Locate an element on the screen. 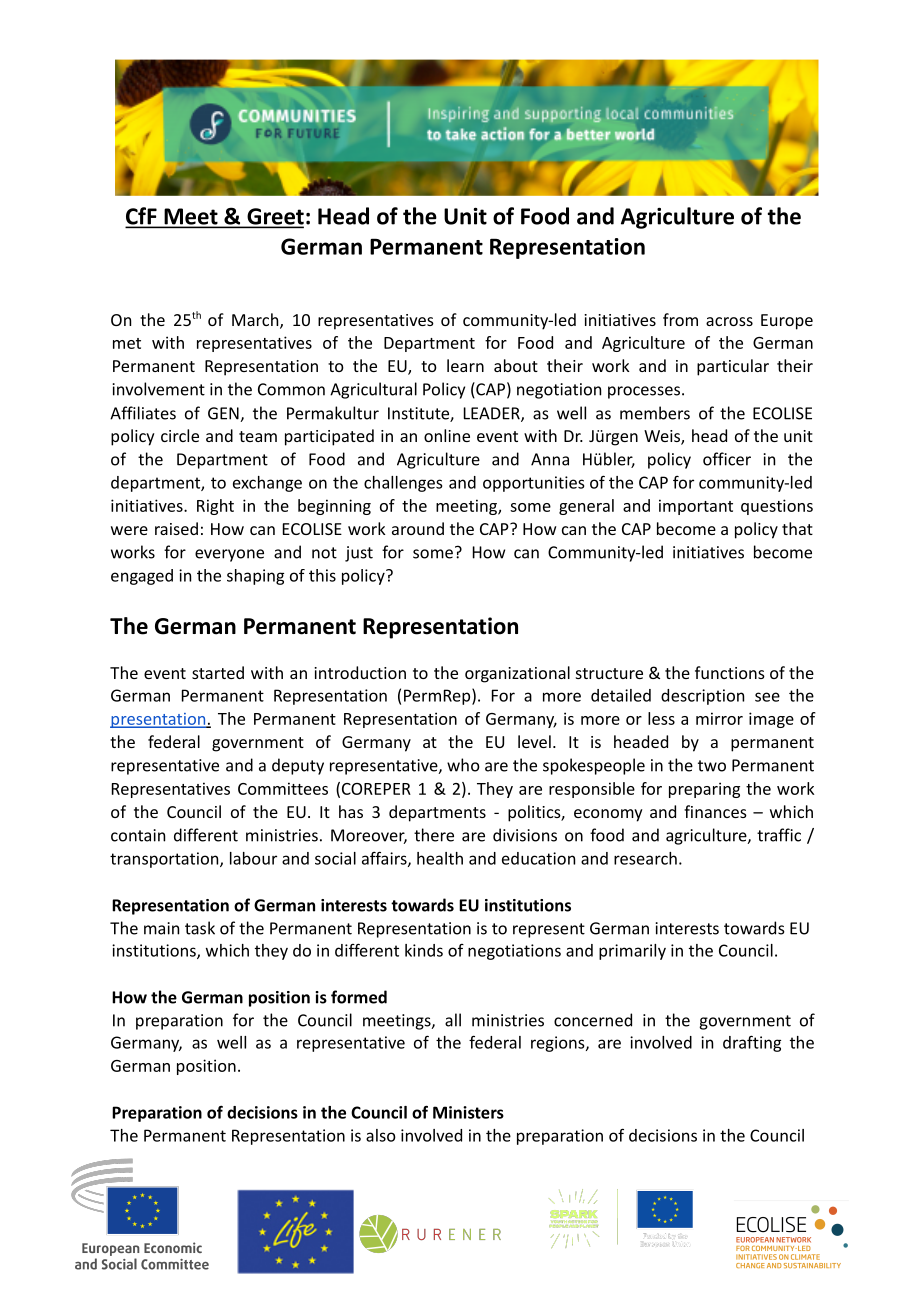 This screenshot has width=924, height=1307. also is located at coordinates (381, 1135).
